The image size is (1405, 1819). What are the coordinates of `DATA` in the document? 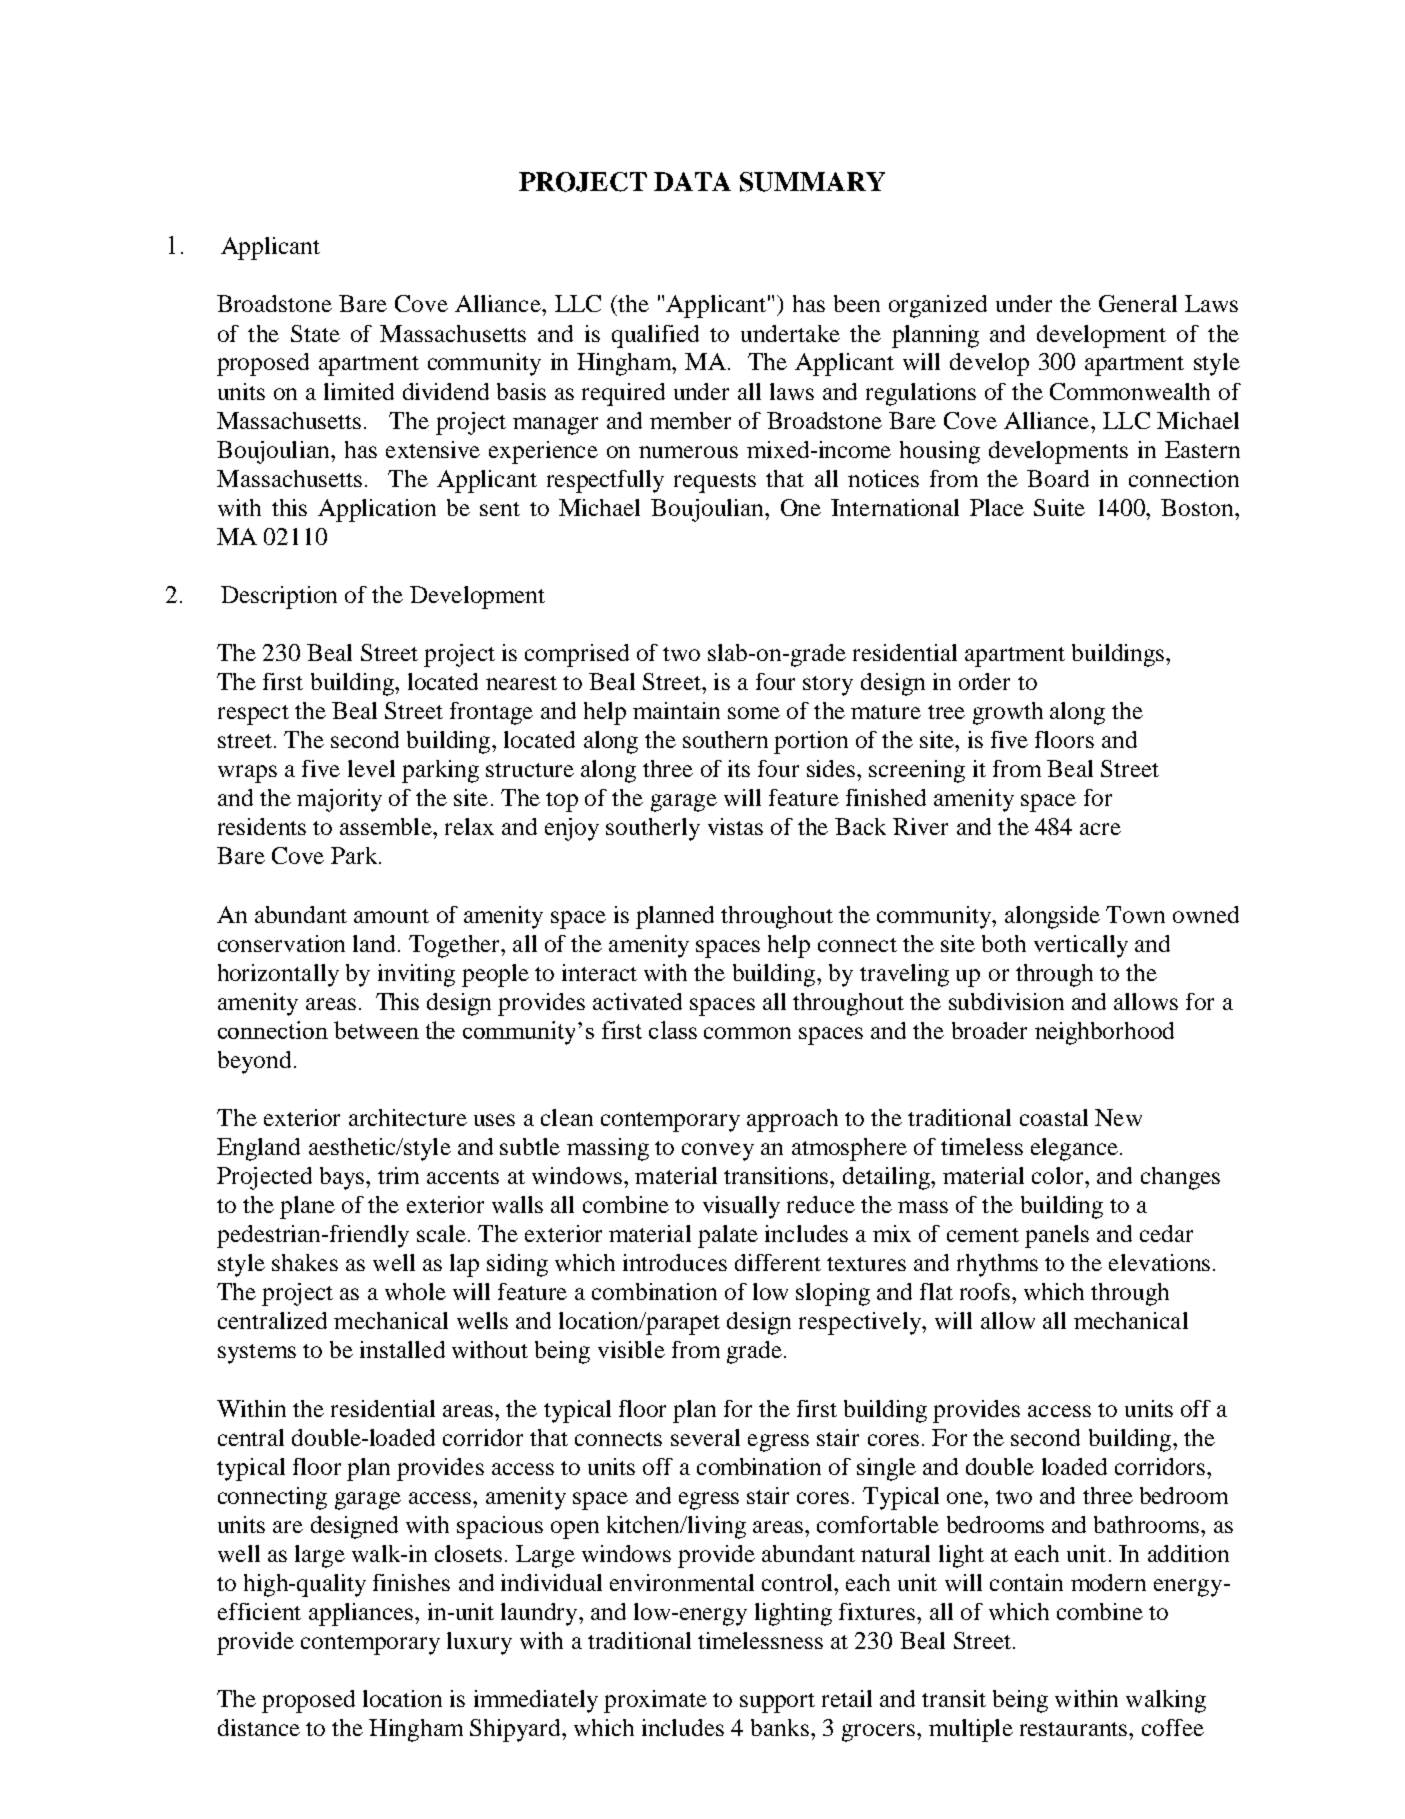 It's located at (692, 181).
